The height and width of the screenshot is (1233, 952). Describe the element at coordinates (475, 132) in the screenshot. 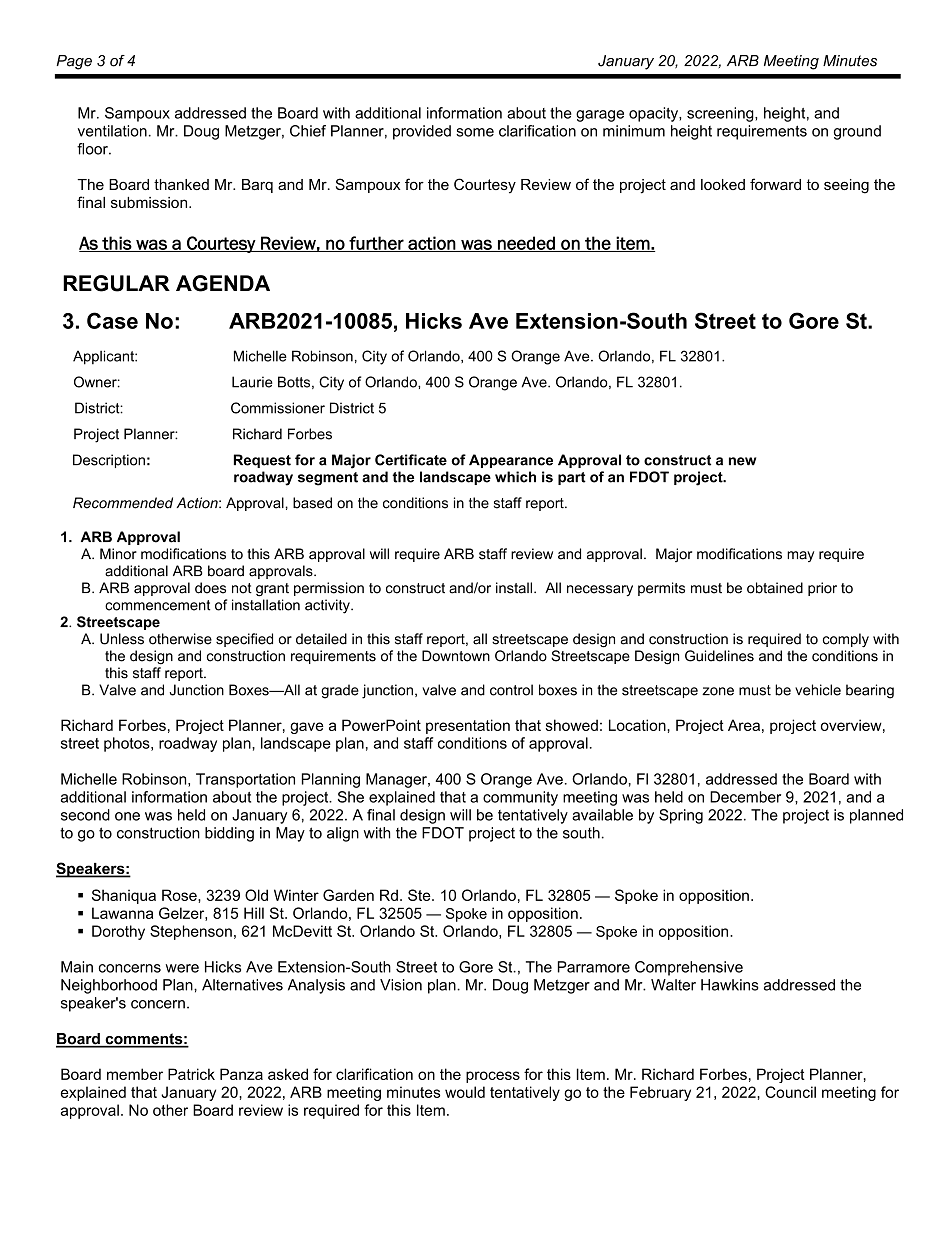

I see `some` at that location.
